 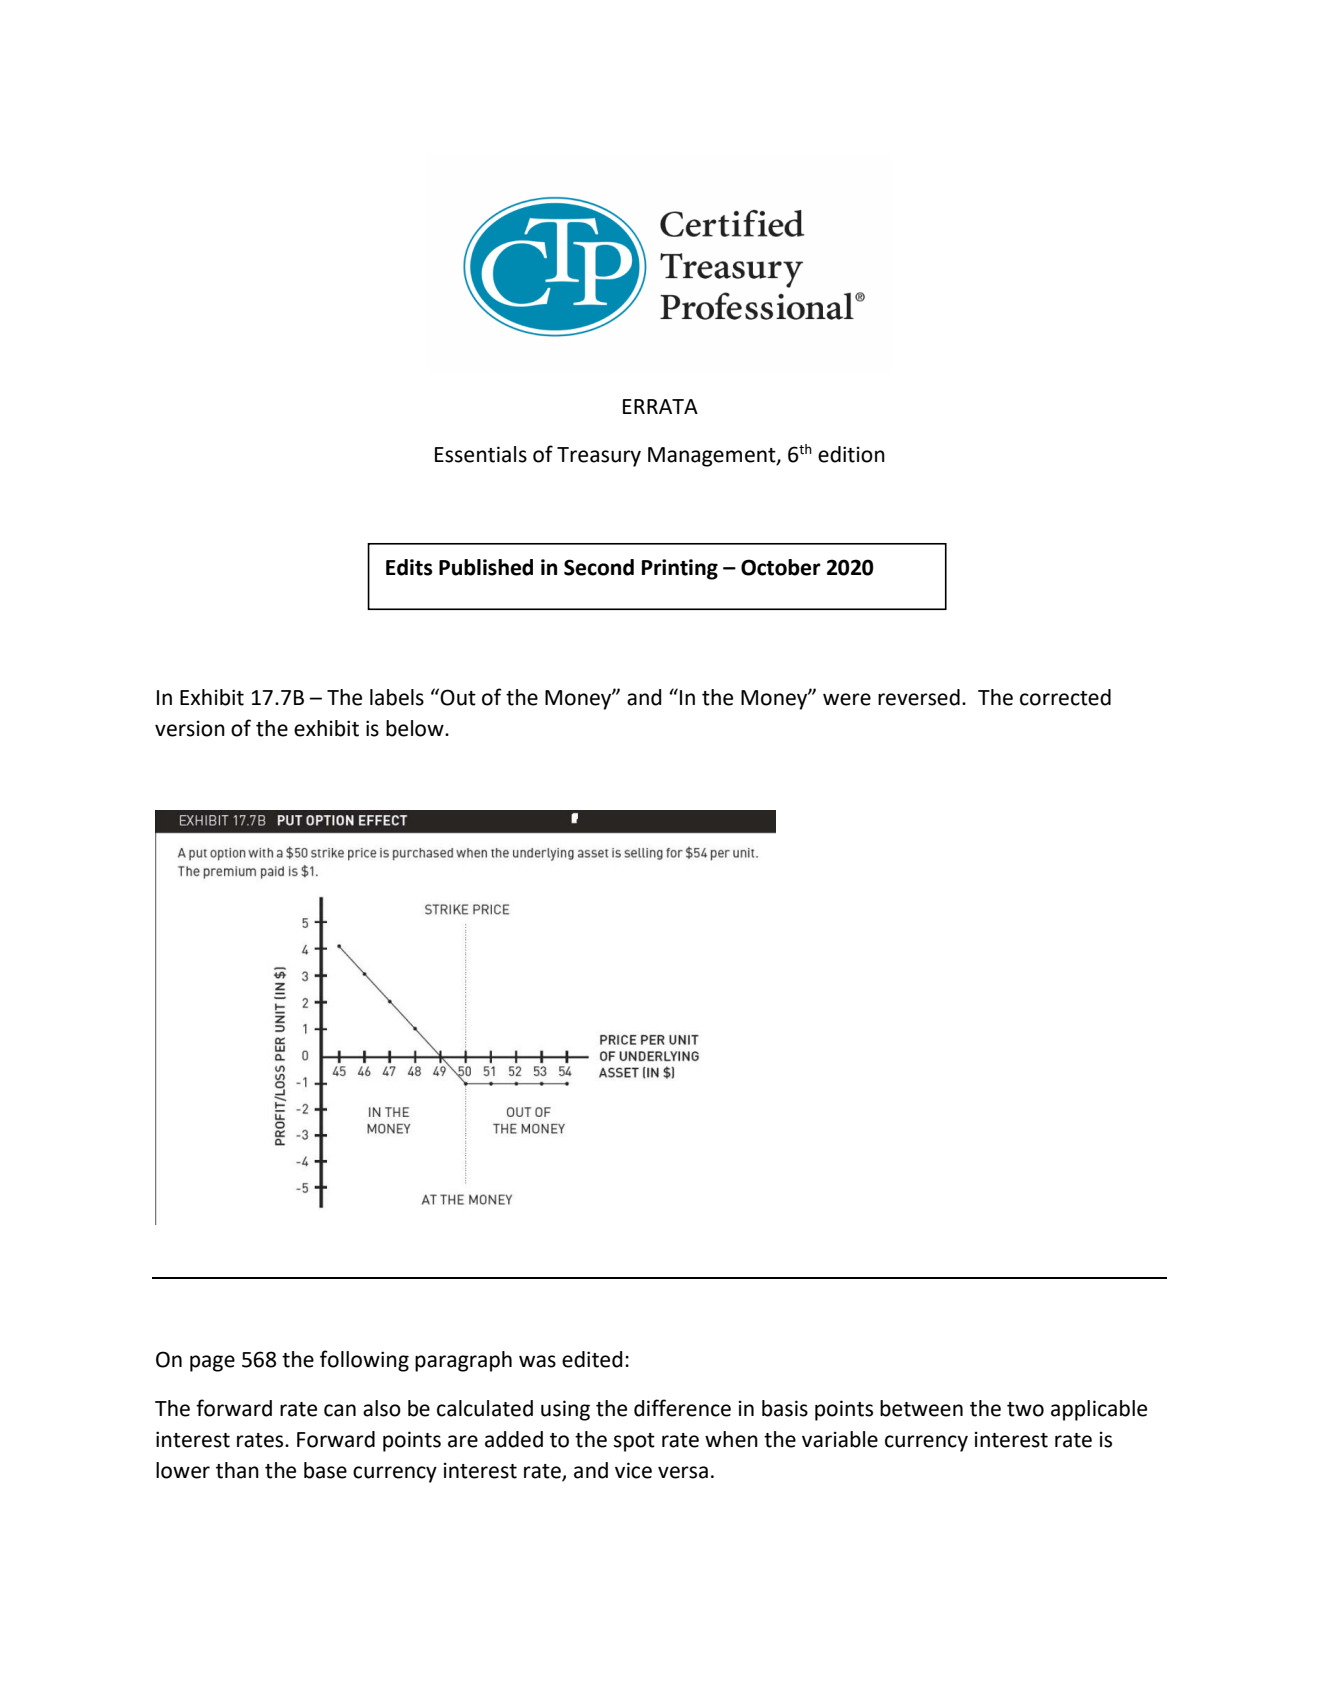 What do you see at coordinates (919, 697) in the page?
I see `reversed` at bounding box center [919, 697].
